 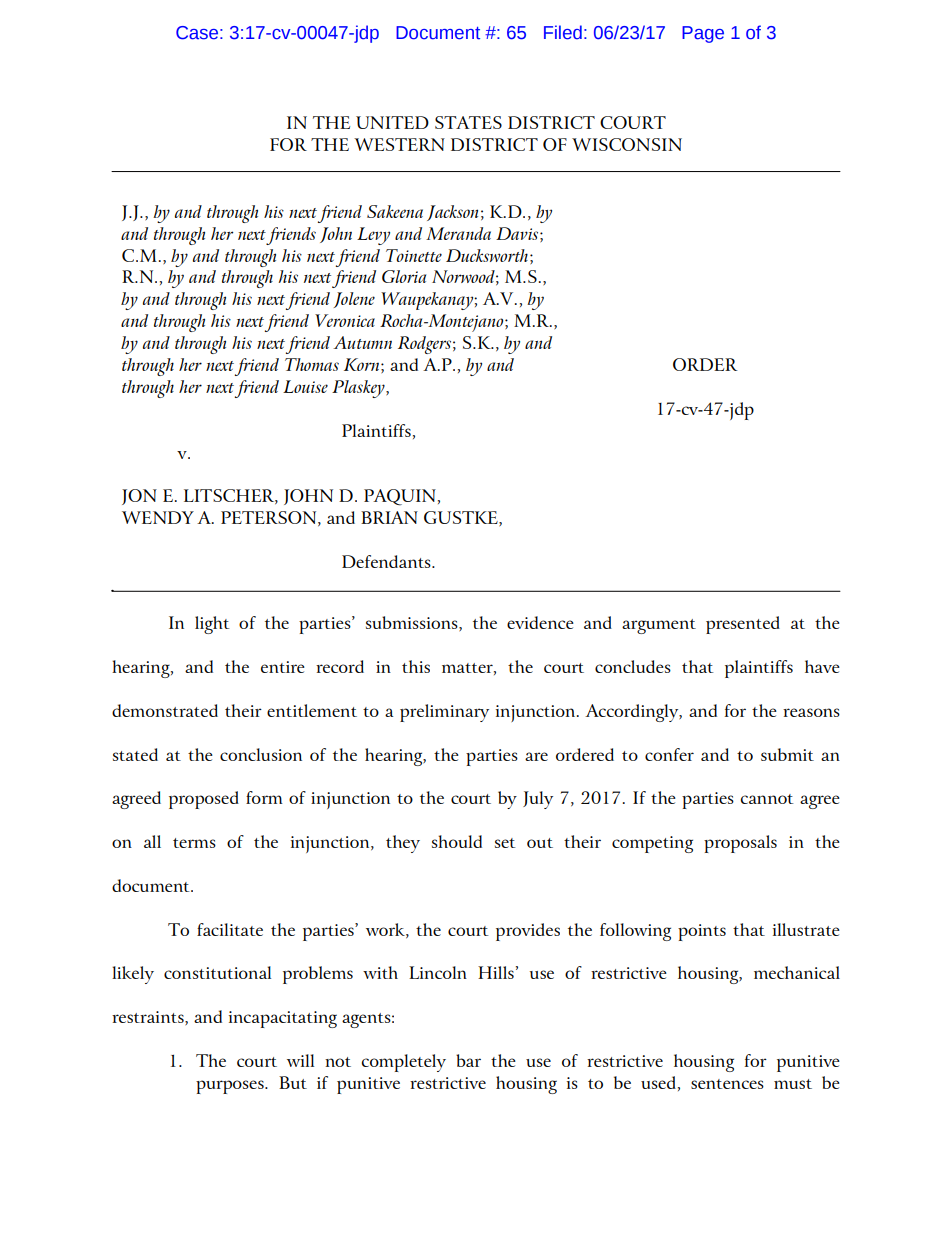 What do you see at coordinates (387, 561) in the screenshot?
I see `Defendants` at bounding box center [387, 561].
